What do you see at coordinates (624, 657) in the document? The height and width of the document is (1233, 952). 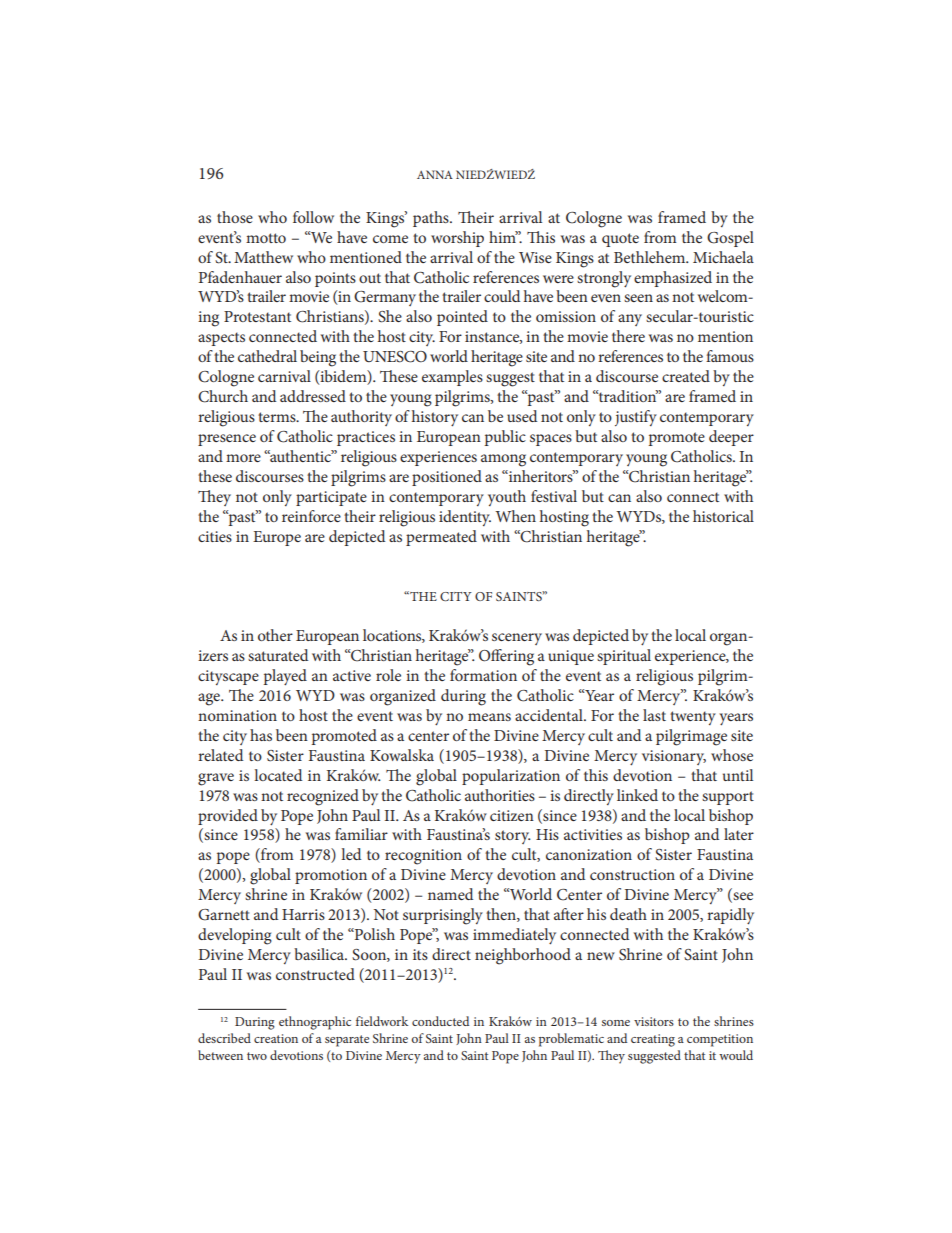 I see `spiritual` at bounding box center [624, 657].
